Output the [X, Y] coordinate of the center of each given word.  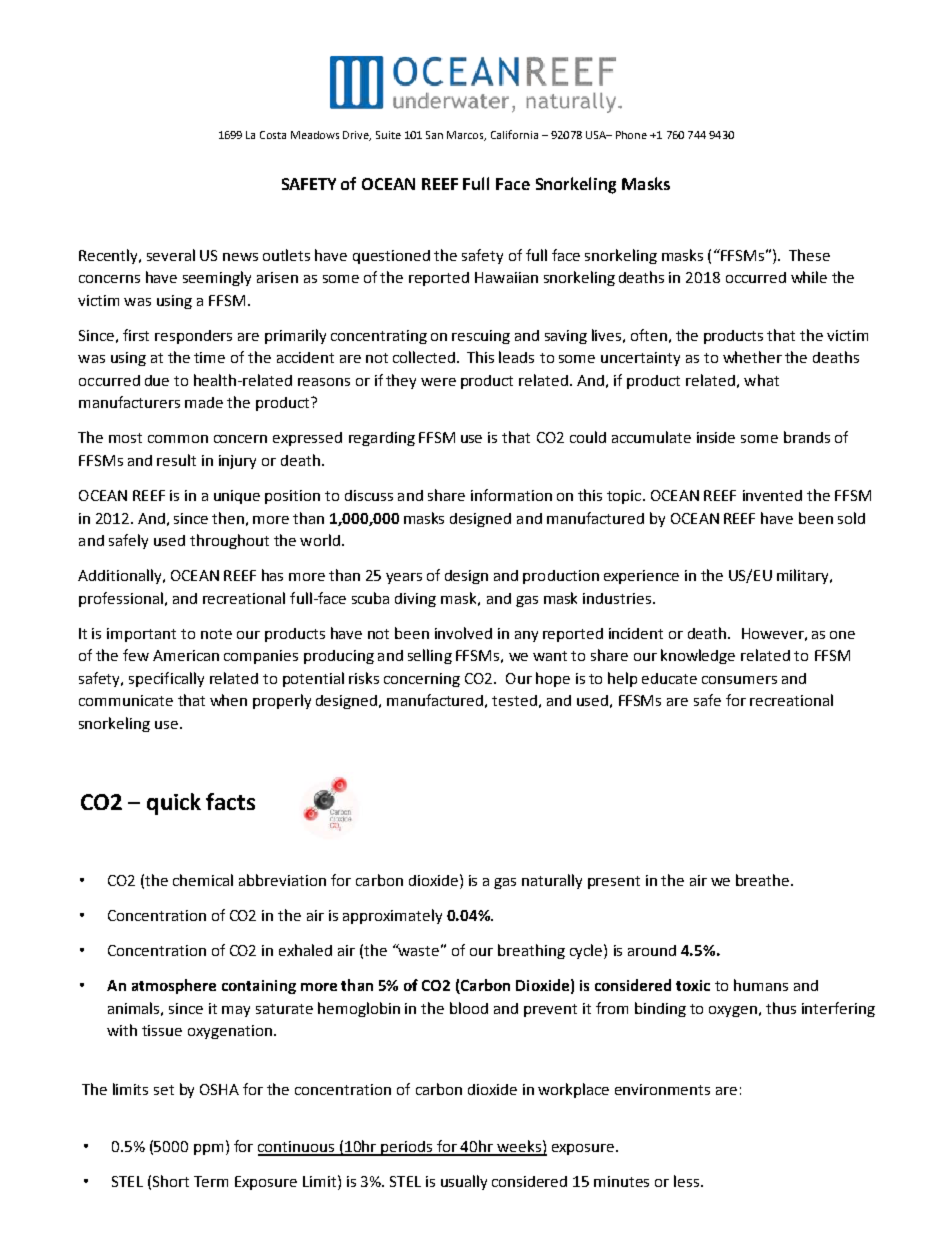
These [809, 255]
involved [463, 633]
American [186, 655]
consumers [739, 680]
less [686, 1181]
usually [464, 1182]
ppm [208, 1149]
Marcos [466, 136]
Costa [273, 135]
